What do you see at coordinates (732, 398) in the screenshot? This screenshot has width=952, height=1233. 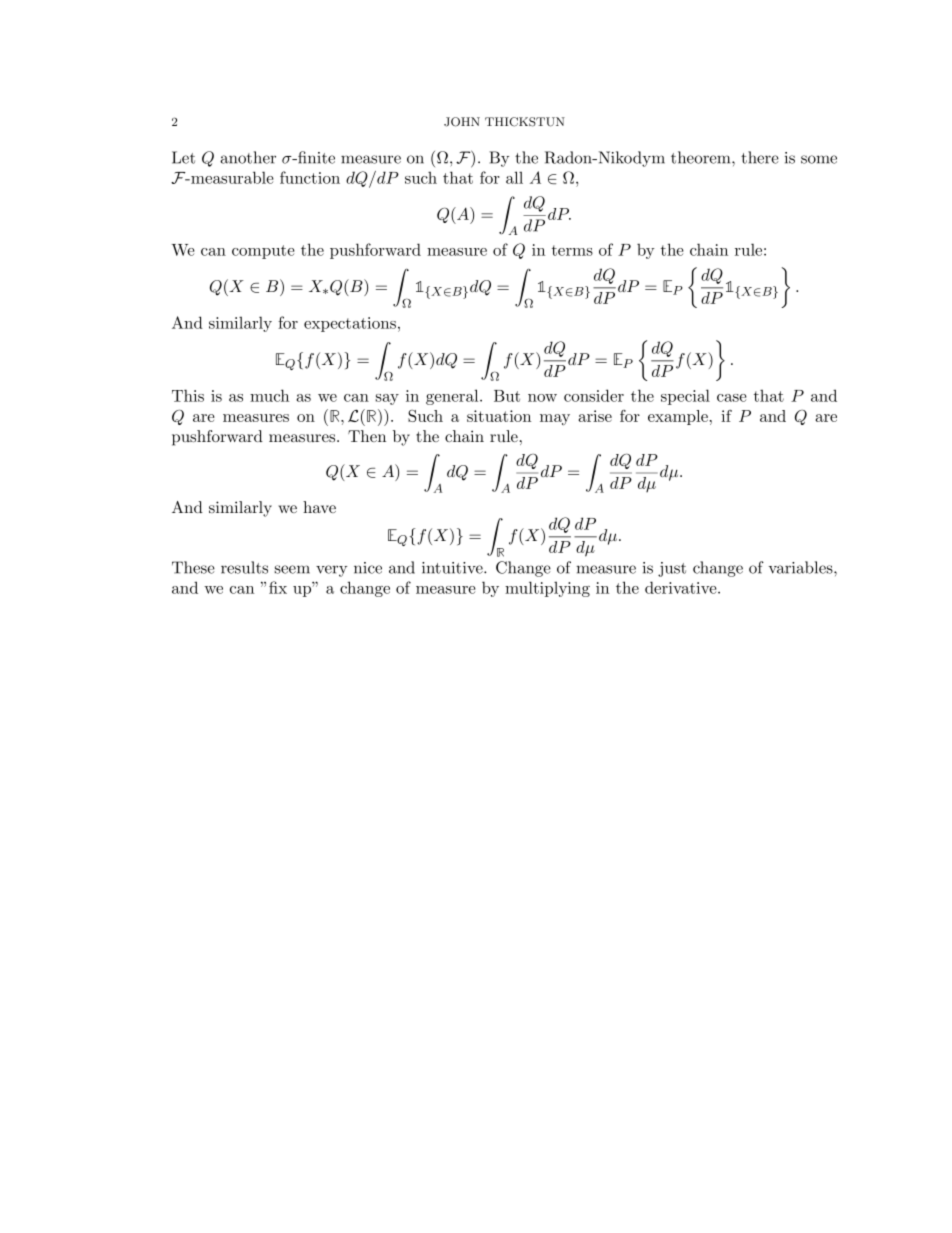 I see `case` at bounding box center [732, 398].
